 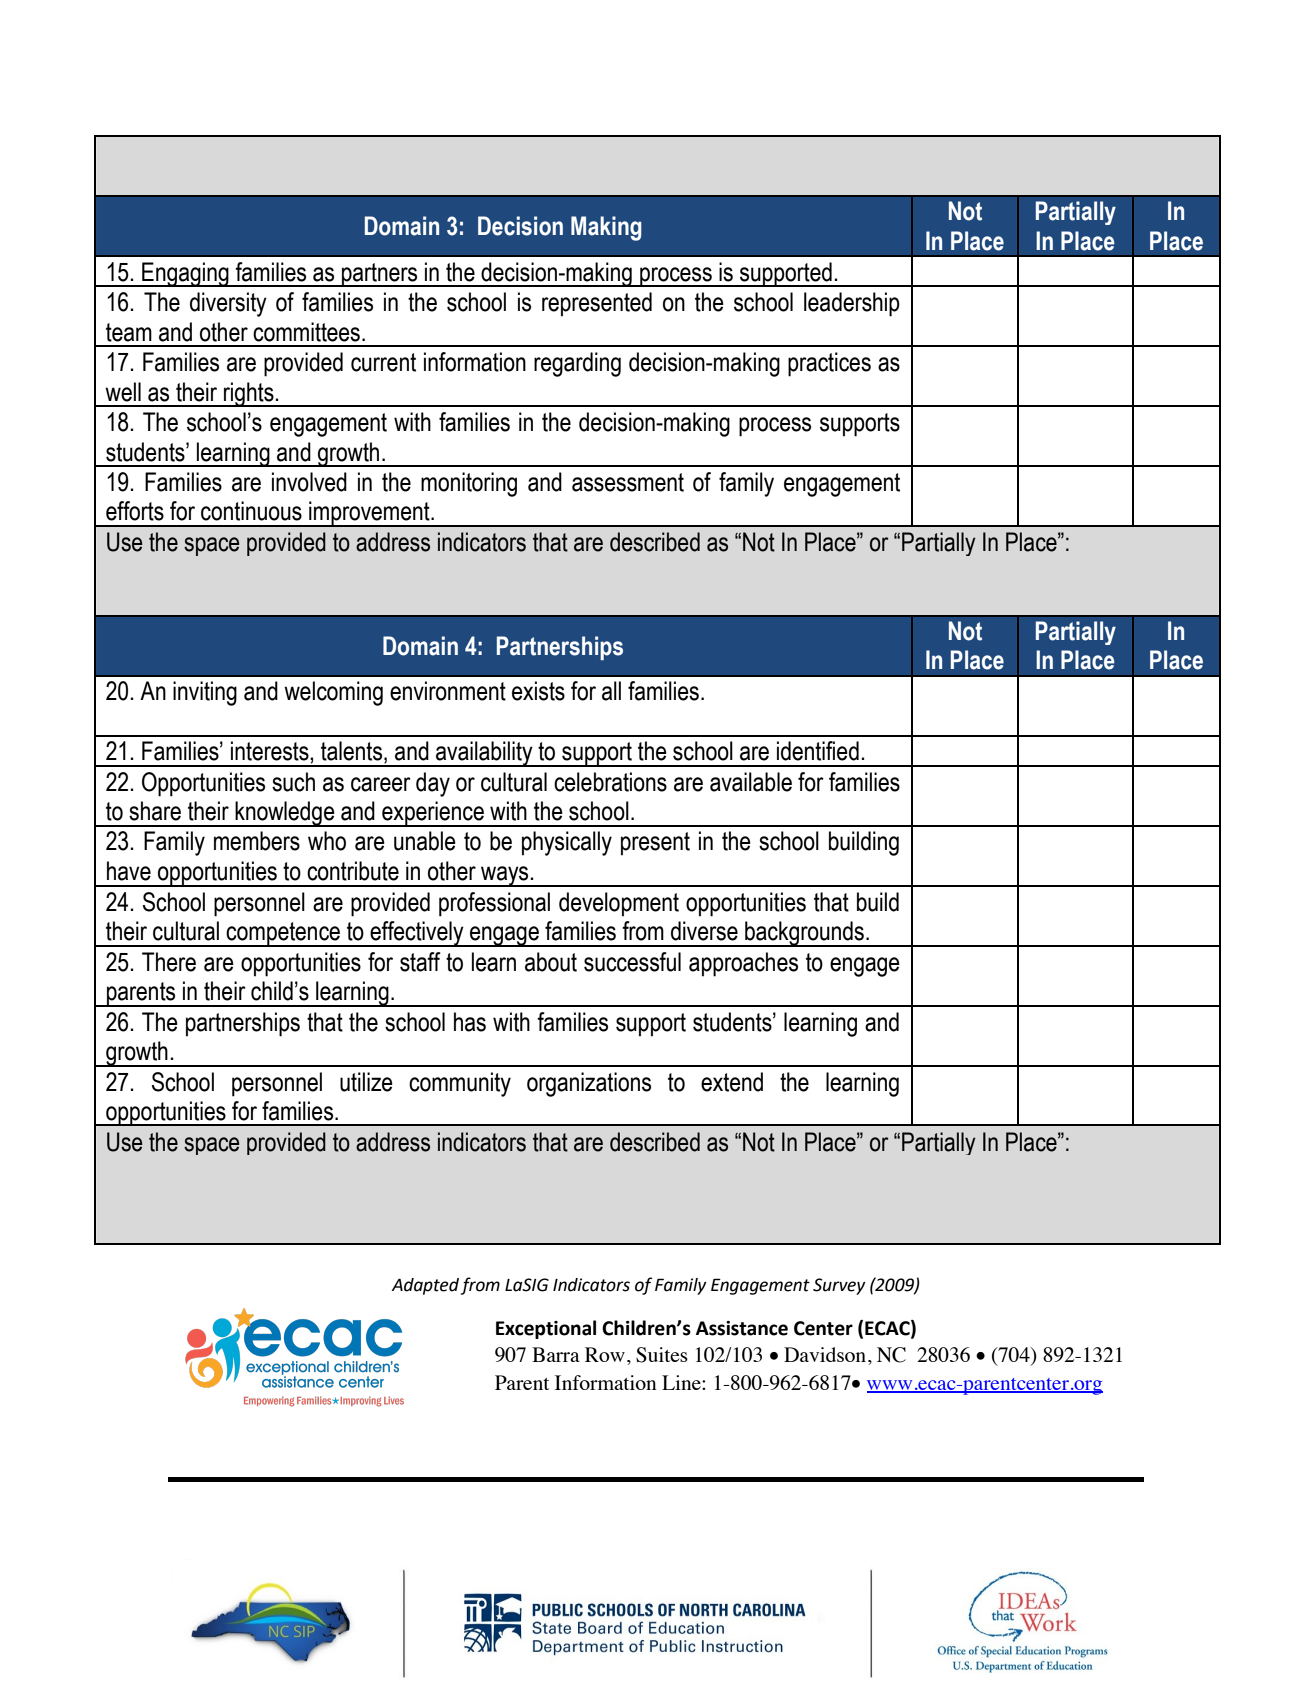 I want to click on Exceptional, so click(x=546, y=1329).
